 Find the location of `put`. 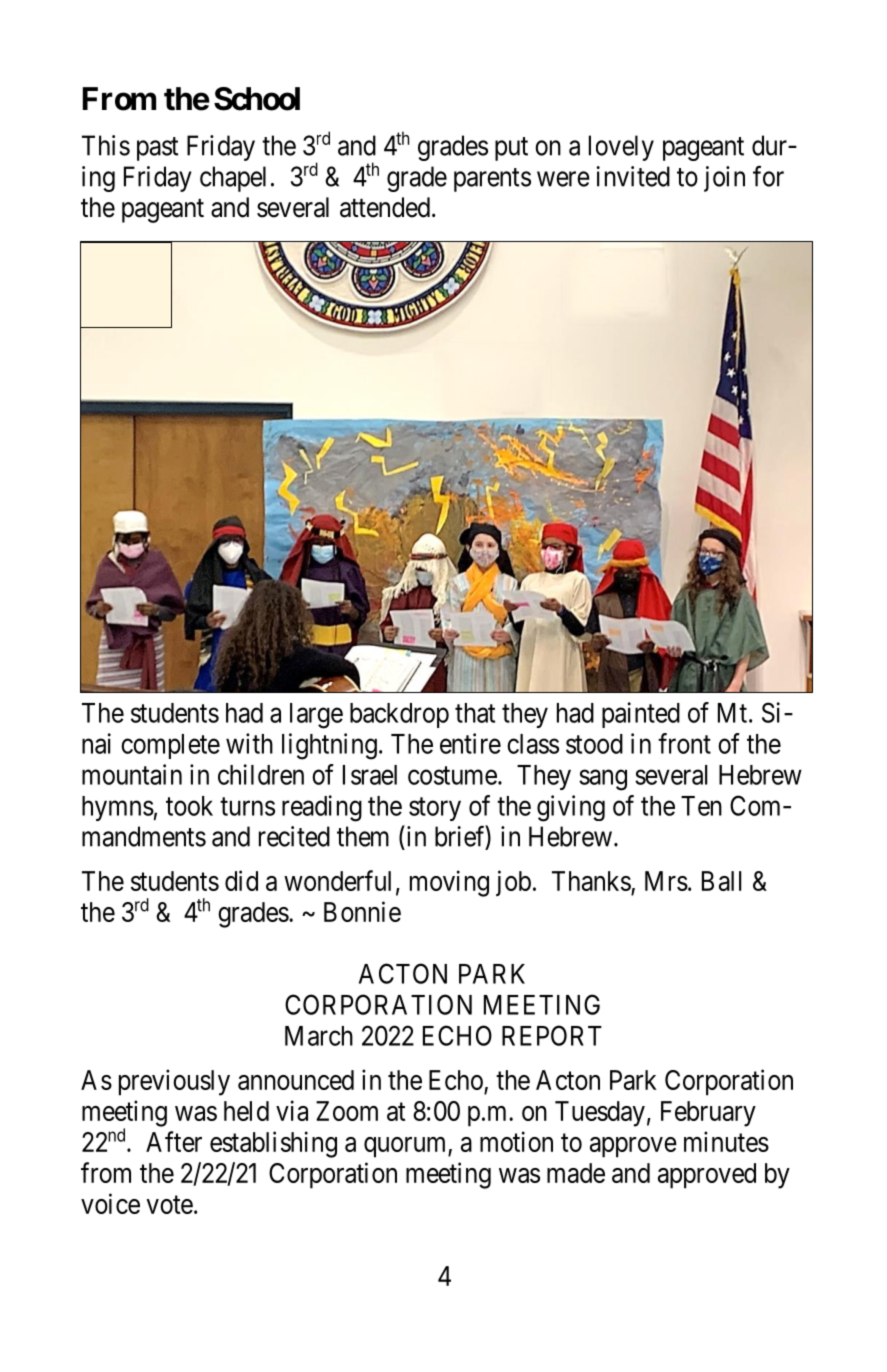

put is located at coordinates (511, 149).
